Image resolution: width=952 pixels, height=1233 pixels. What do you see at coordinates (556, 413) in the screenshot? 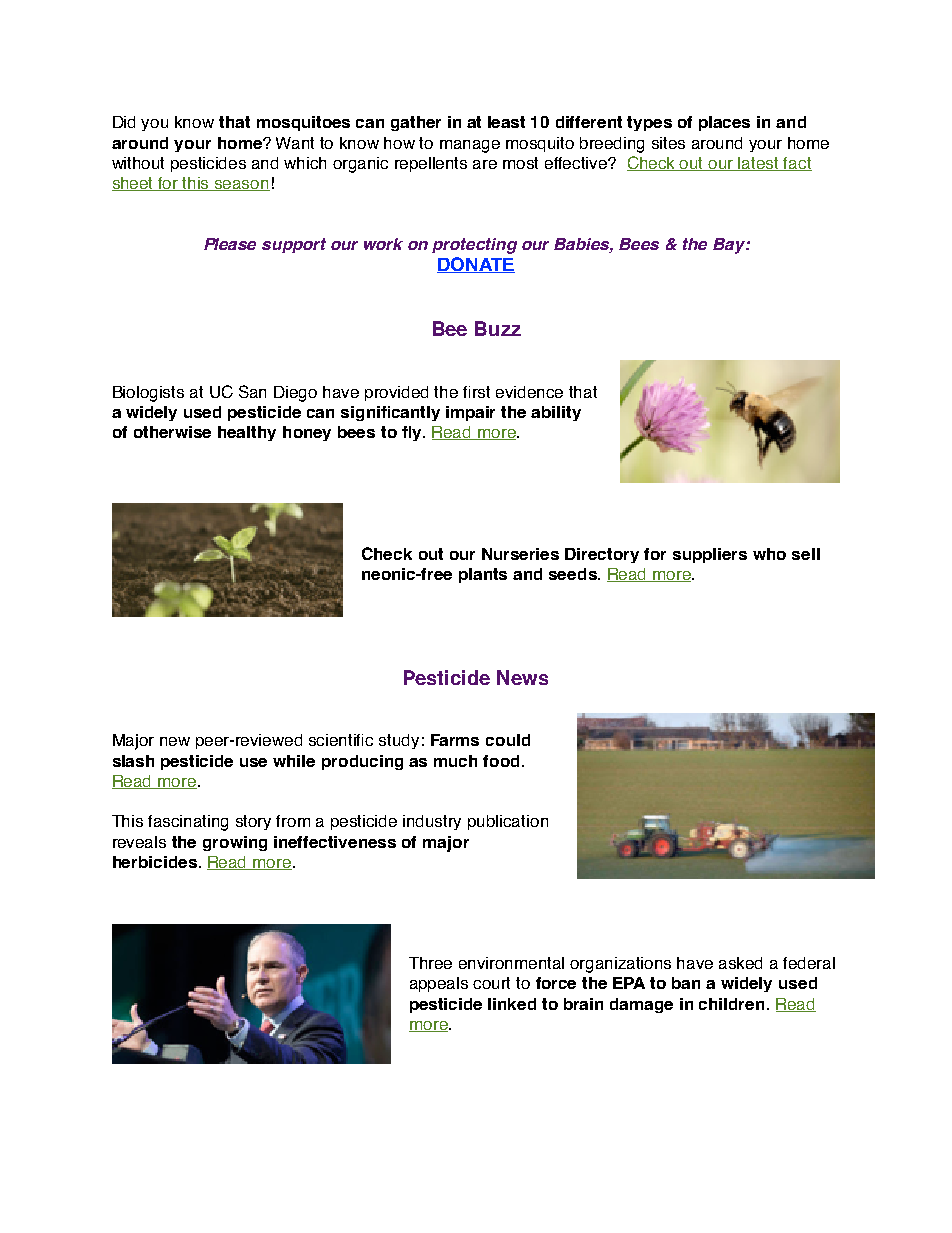
I see `ability` at bounding box center [556, 413].
